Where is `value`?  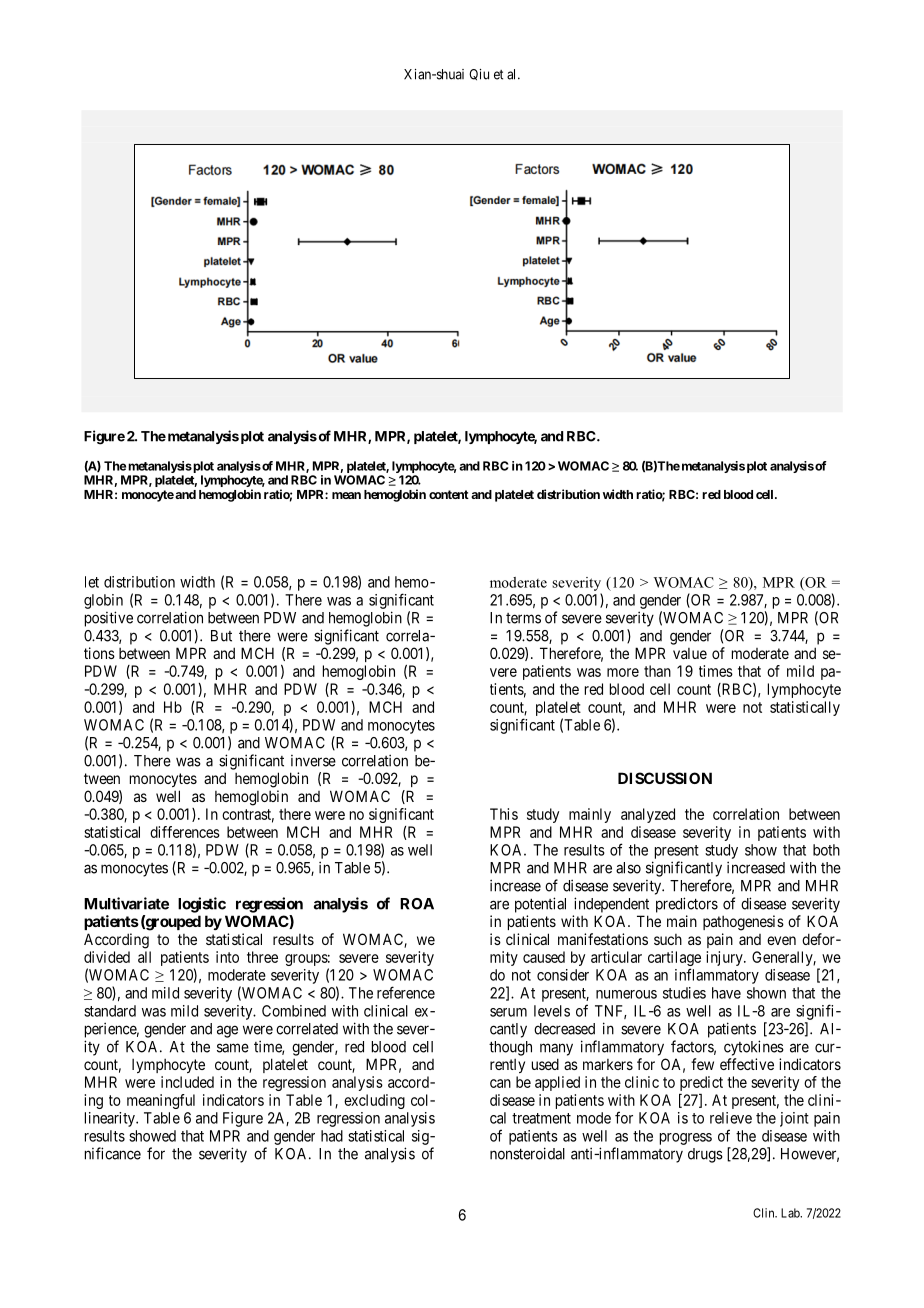
value is located at coordinates (690, 653).
